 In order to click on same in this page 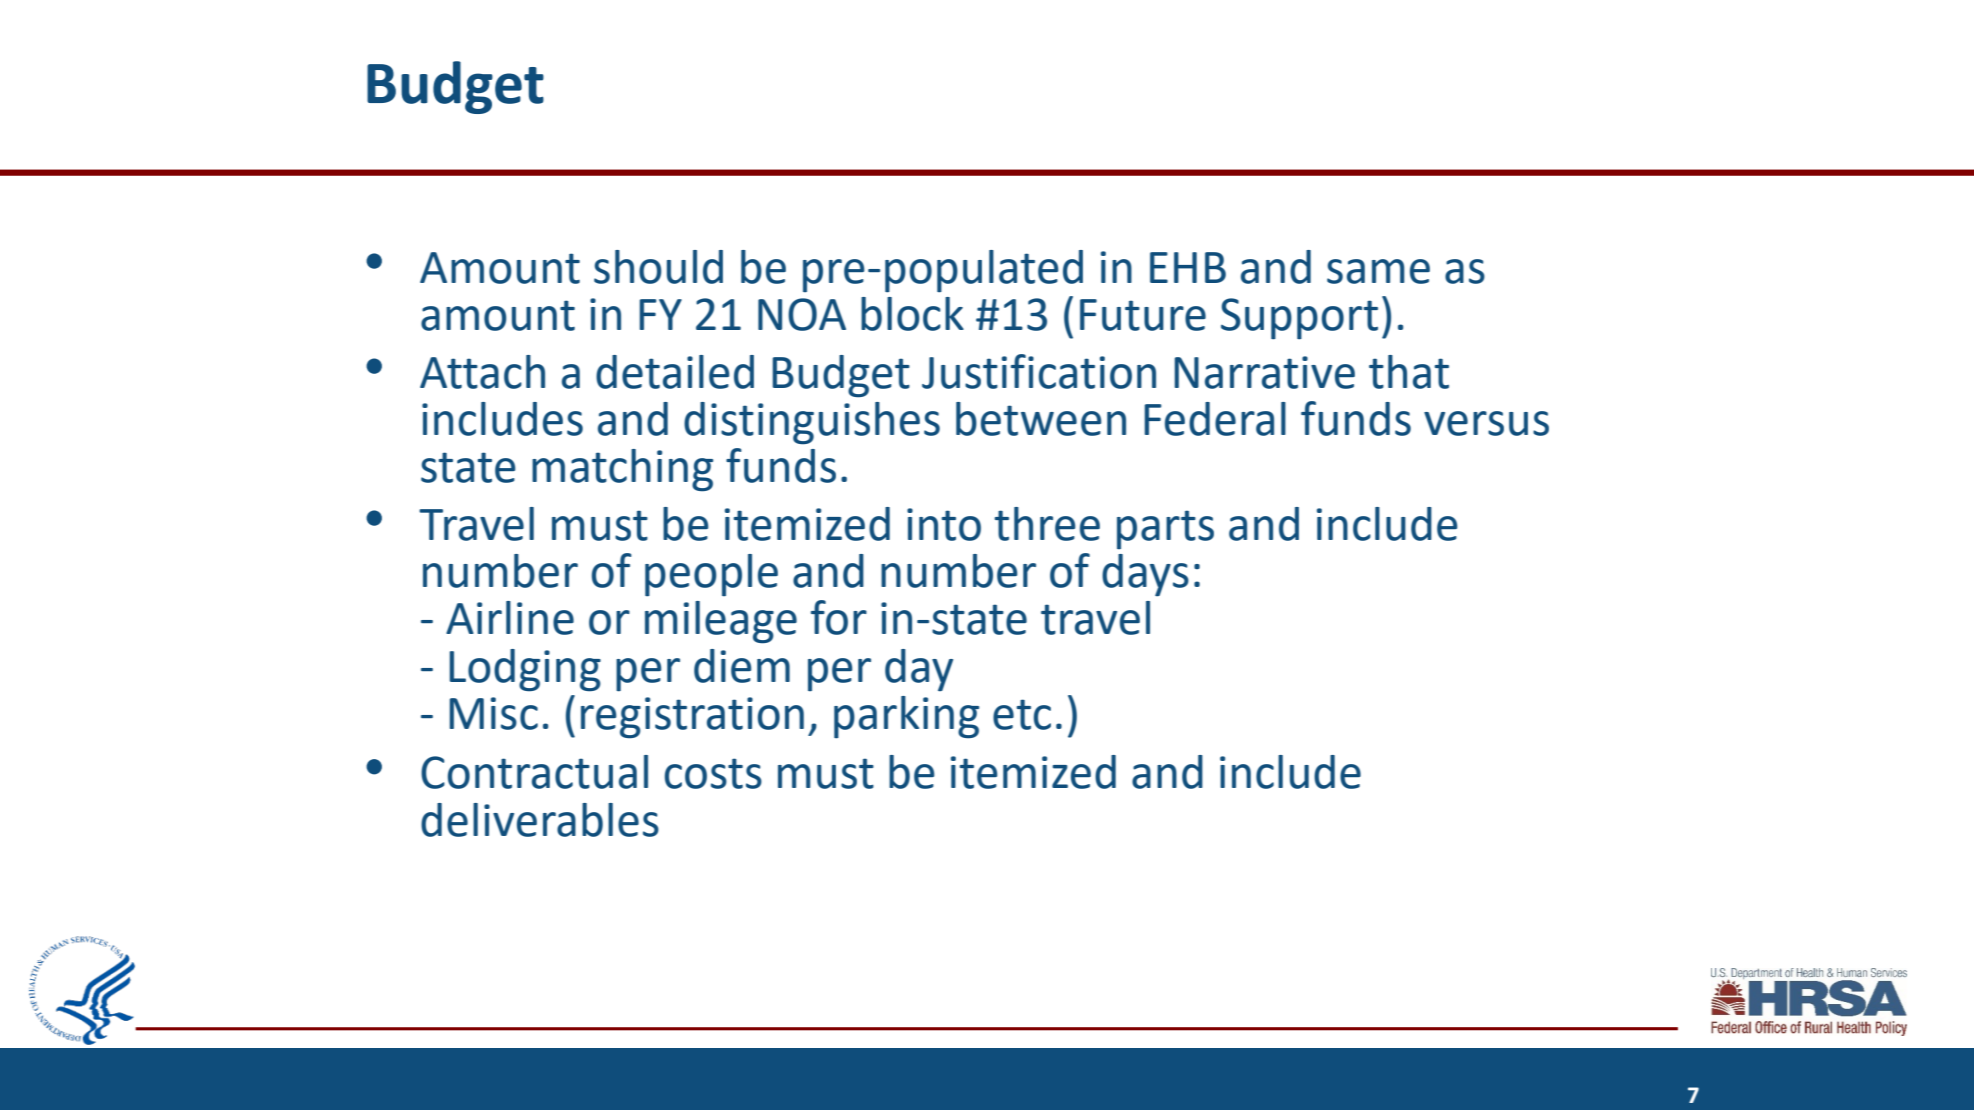, I will do `click(1378, 271)`.
